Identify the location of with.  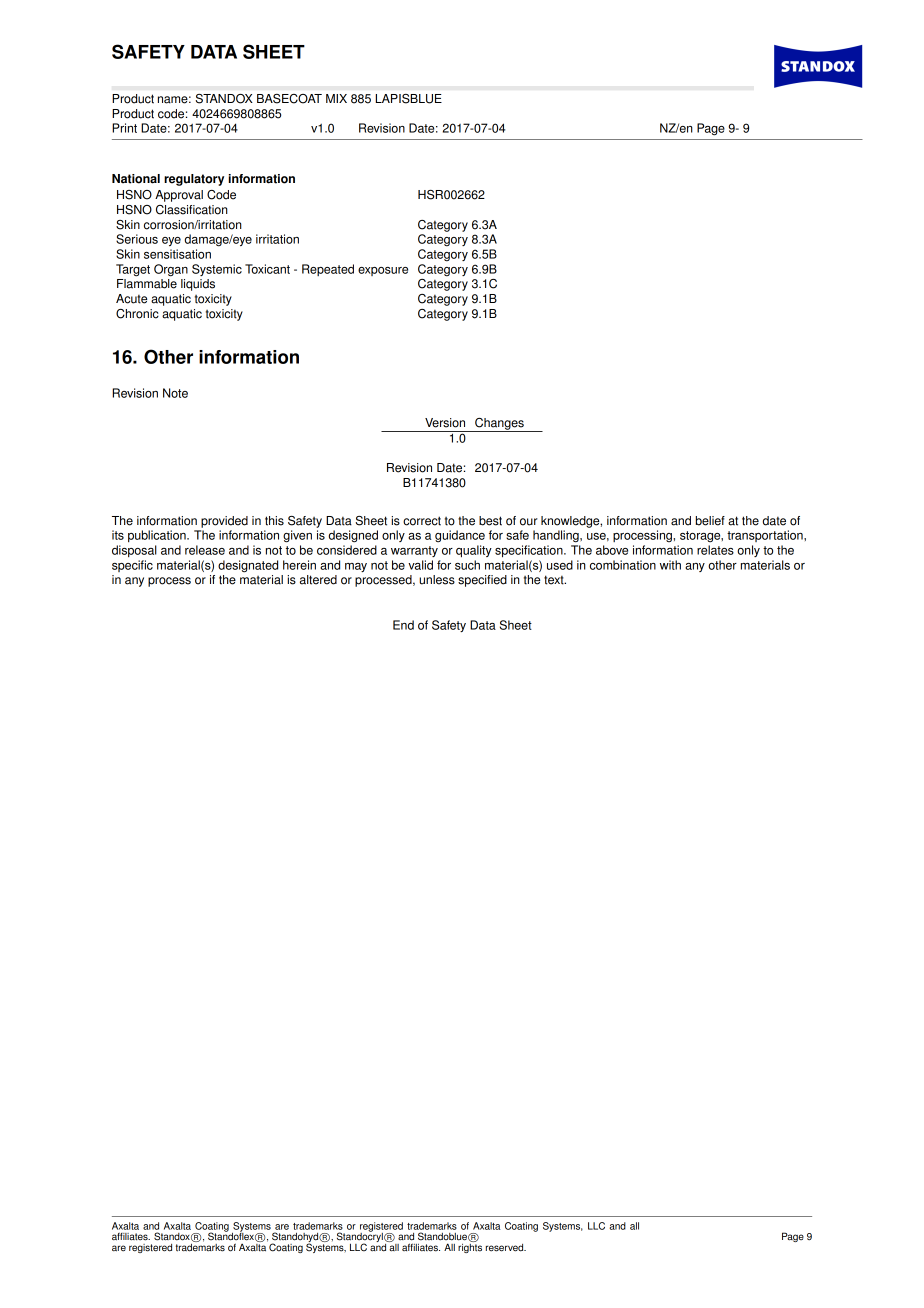
(670, 565).
